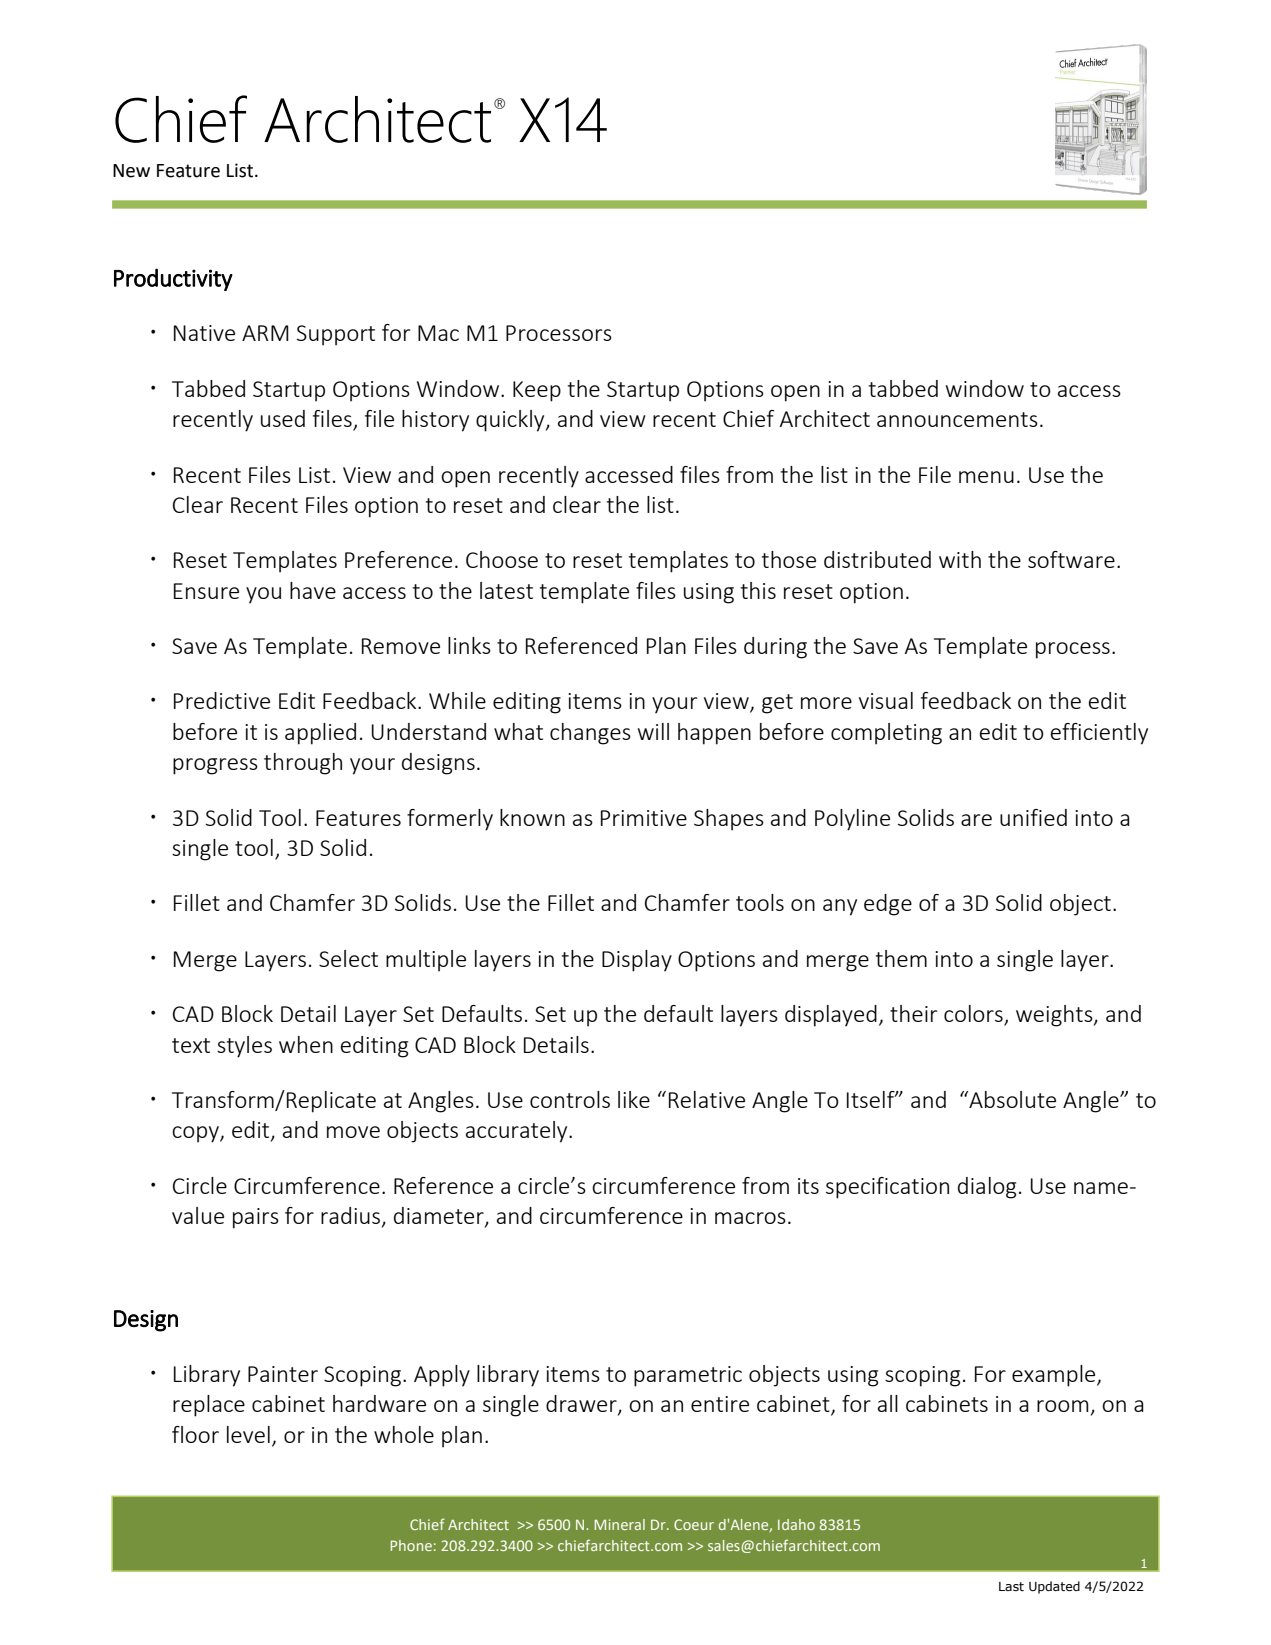 Image resolution: width=1271 pixels, height=1645 pixels. What do you see at coordinates (886, 700) in the screenshot?
I see `visual` at bounding box center [886, 700].
